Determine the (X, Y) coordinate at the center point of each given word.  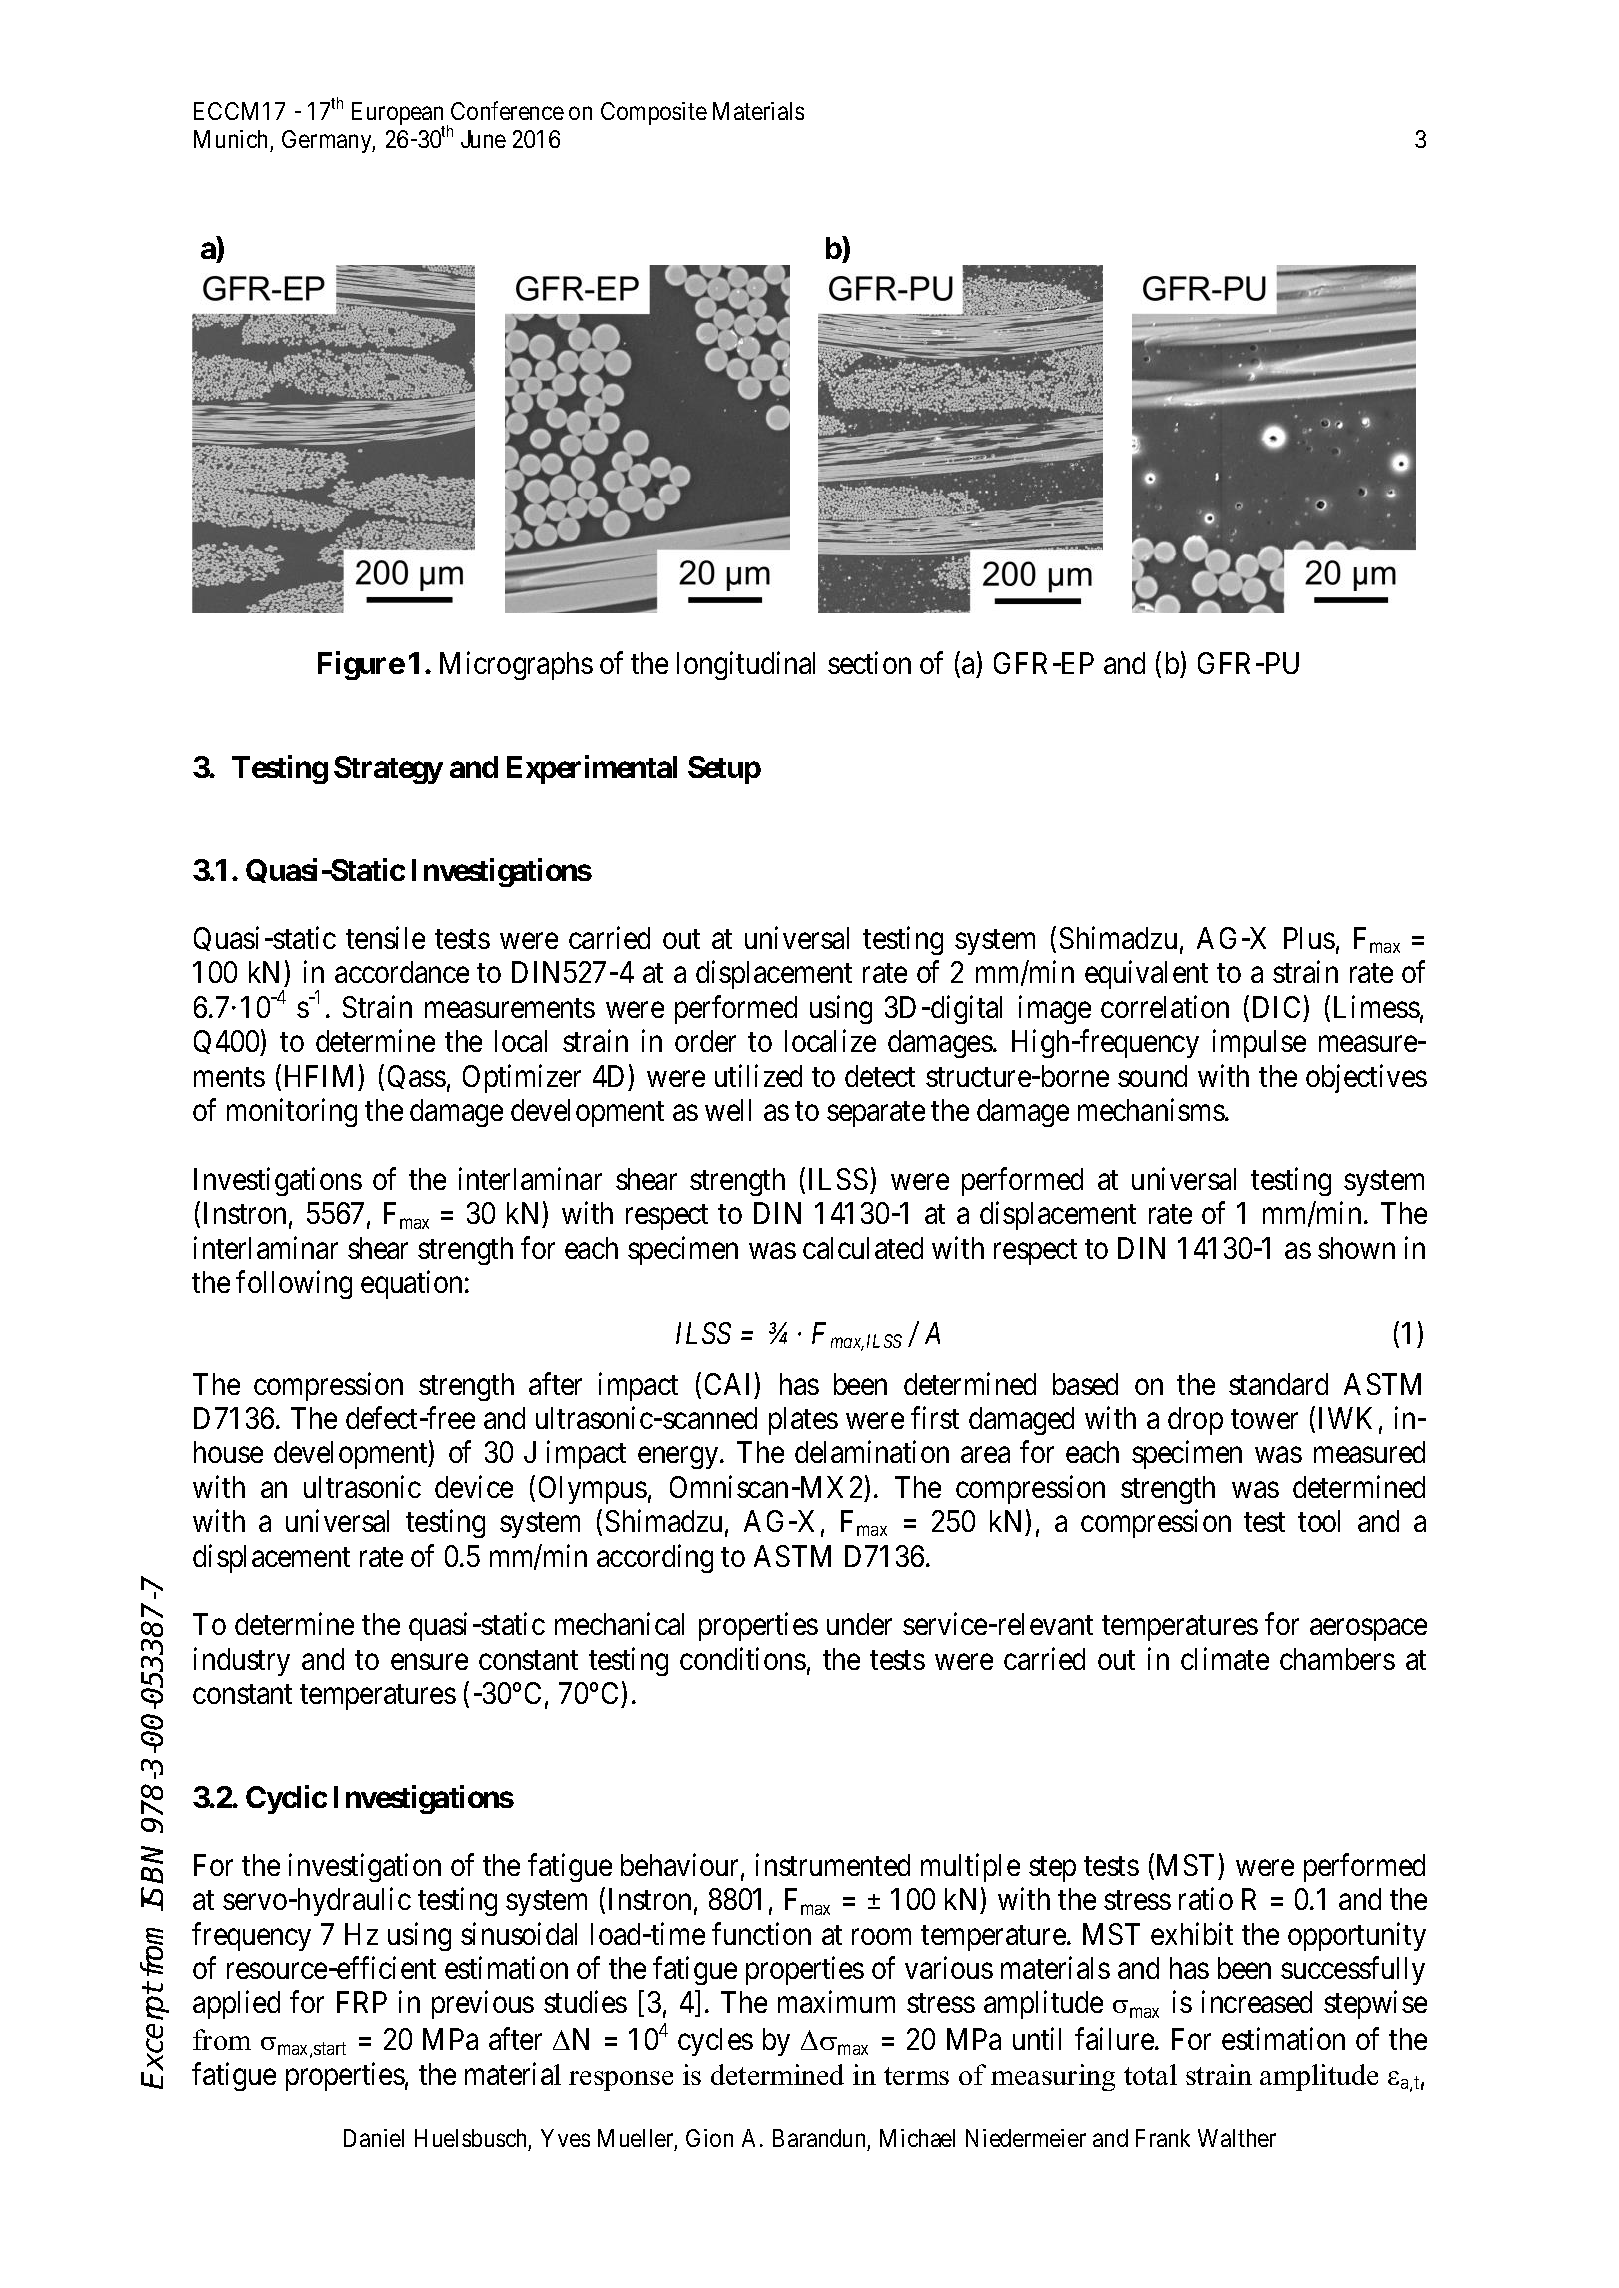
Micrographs (516, 666)
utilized (758, 1075)
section (869, 663)
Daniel (374, 2138)
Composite (654, 113)
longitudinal (746, 666)
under (859, 1624)
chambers (1337, 1659)
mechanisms (1151, 1110)
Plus (1309, 938)
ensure (429, 1662)
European (398, 115)
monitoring (292, 1113)
